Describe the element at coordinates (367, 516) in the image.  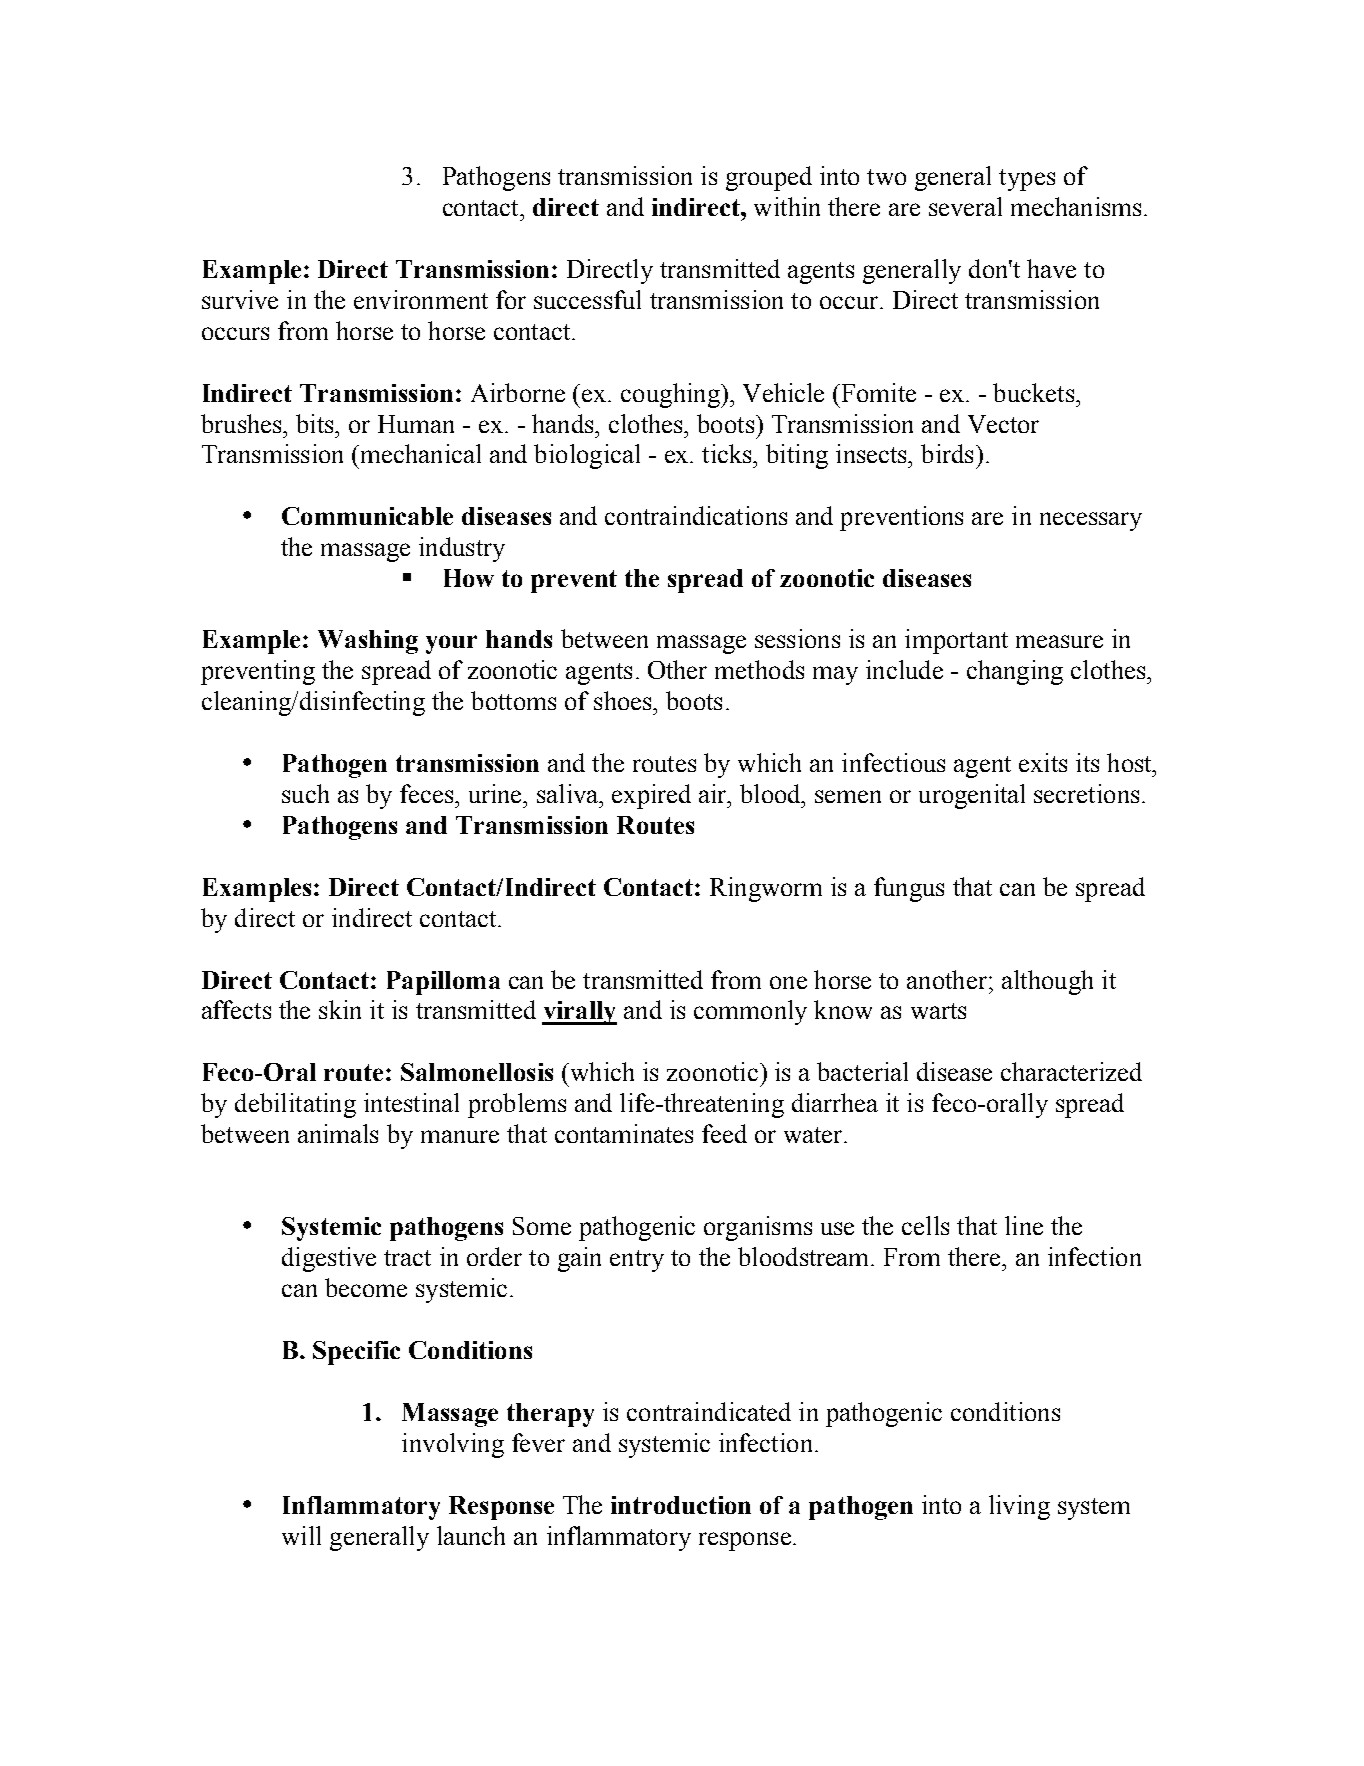
I see `Communicable` at that location.
